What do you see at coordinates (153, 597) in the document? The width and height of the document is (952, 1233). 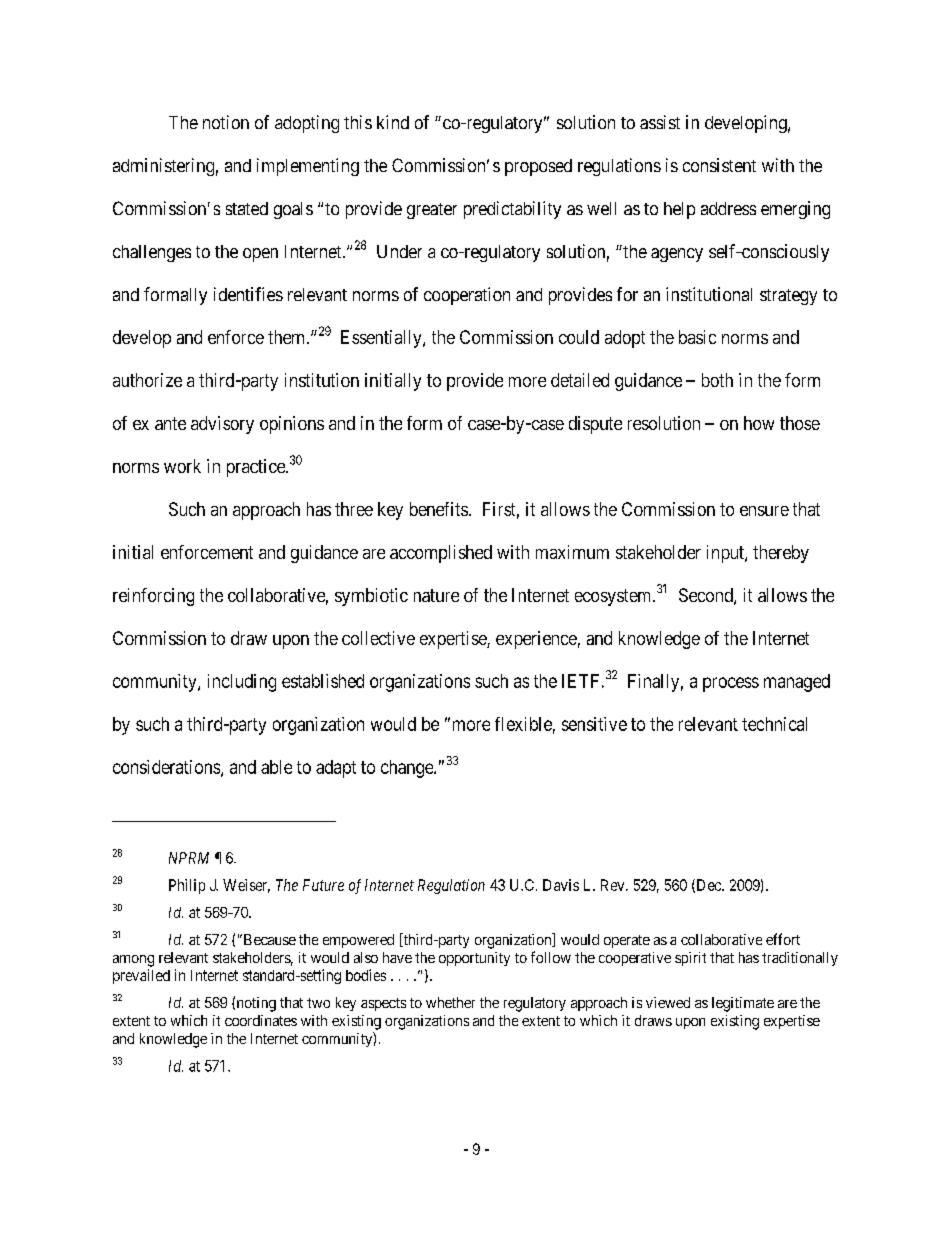 I see `reinforcing` at bounding box center [153, 597].
